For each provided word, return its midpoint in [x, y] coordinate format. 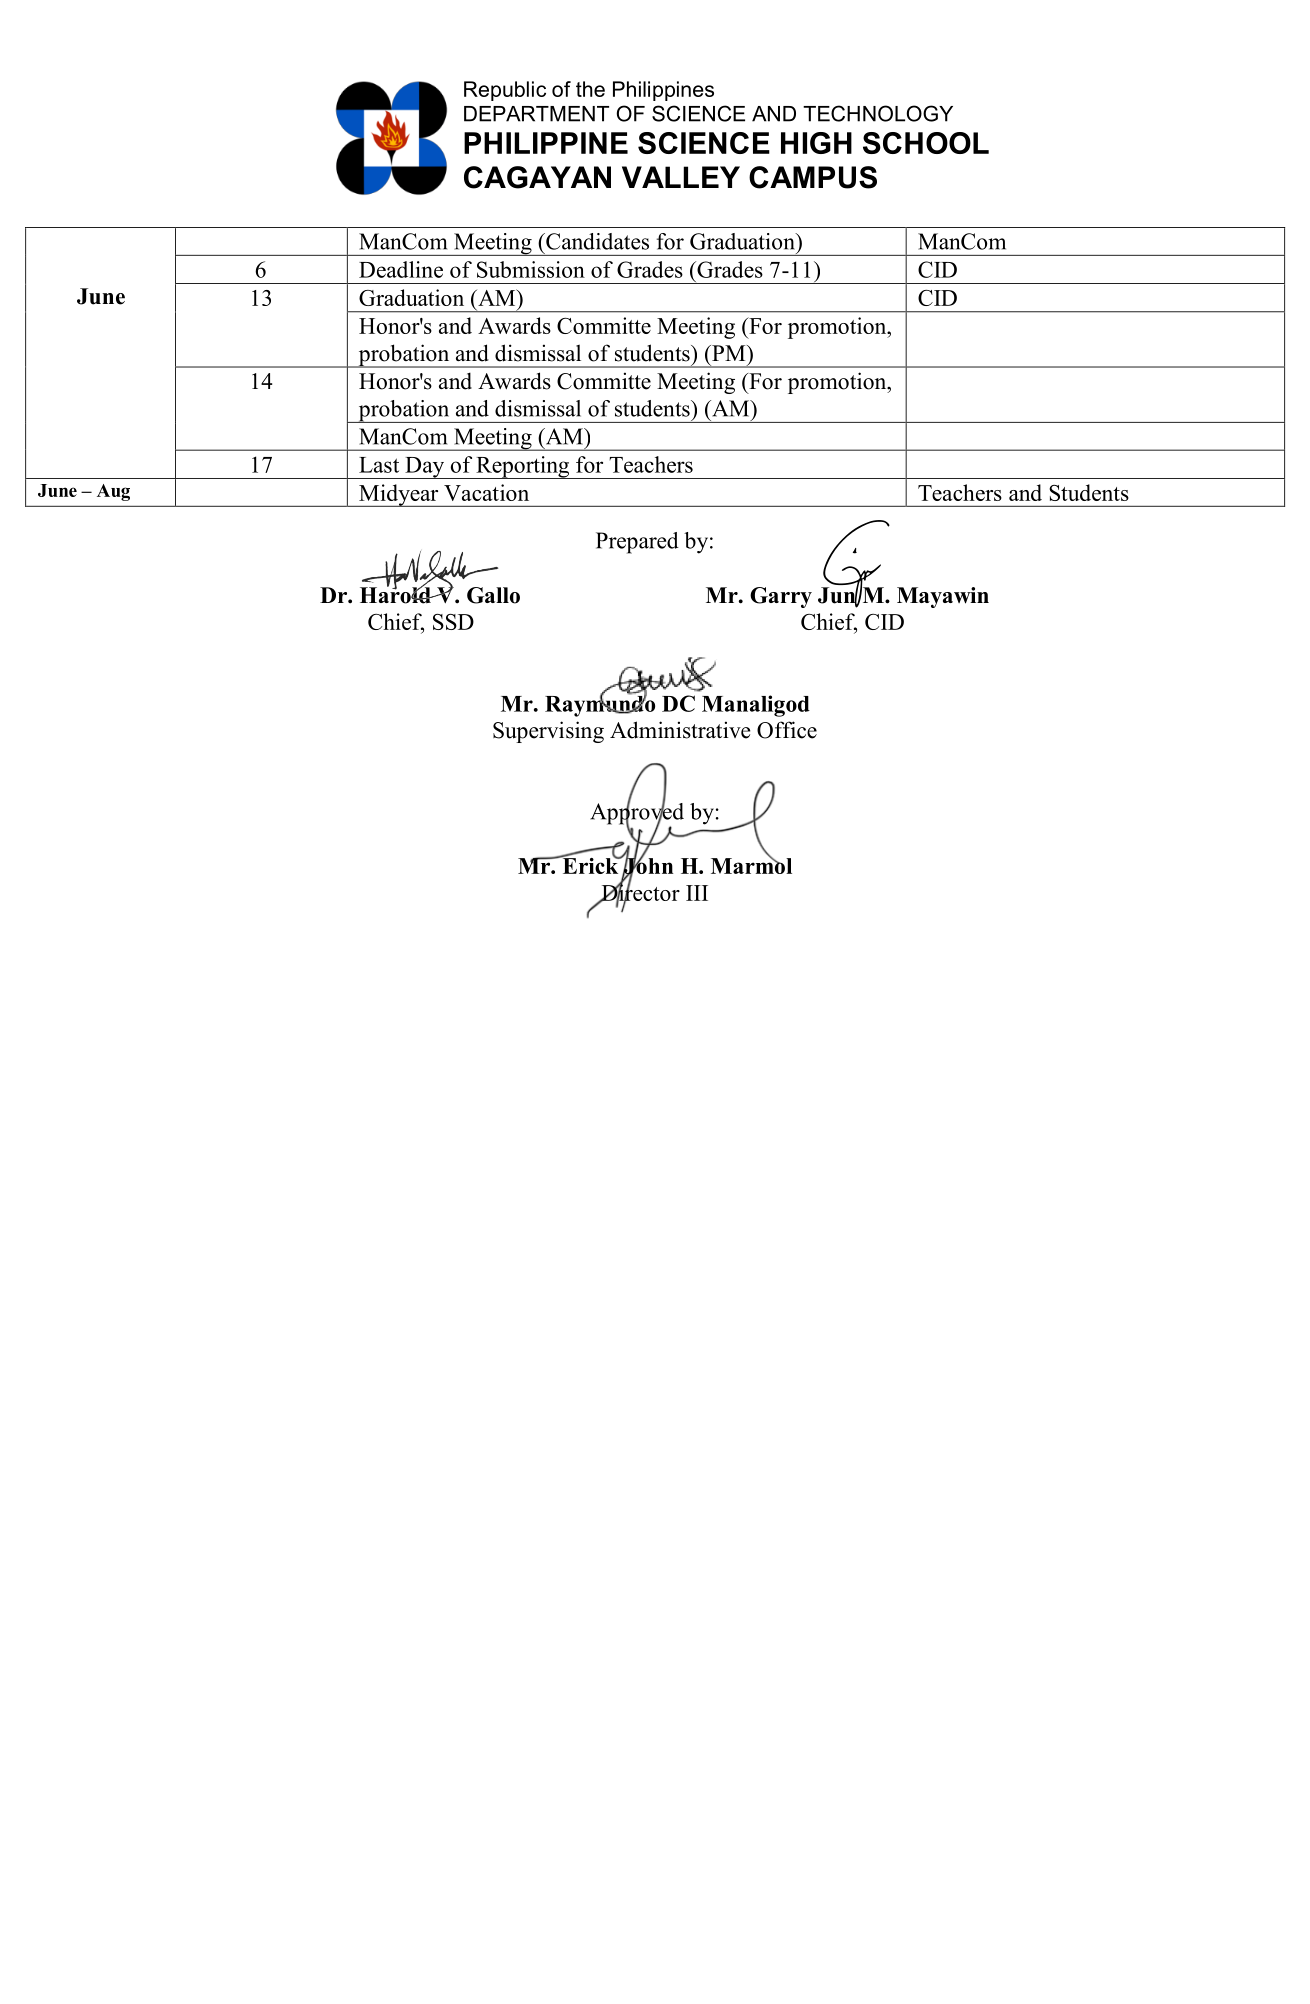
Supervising [548, 732]
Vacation [486, 492]
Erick [590, 864]
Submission [531, 269]
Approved [637, 813]
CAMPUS [813, 177]
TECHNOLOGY [878, 113]
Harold [396, 594]
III [697, 893]
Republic [505, 91]
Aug [113, 492]
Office [787, 730]
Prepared [637, 543]
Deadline [401, 269]
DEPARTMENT [536, 114]
